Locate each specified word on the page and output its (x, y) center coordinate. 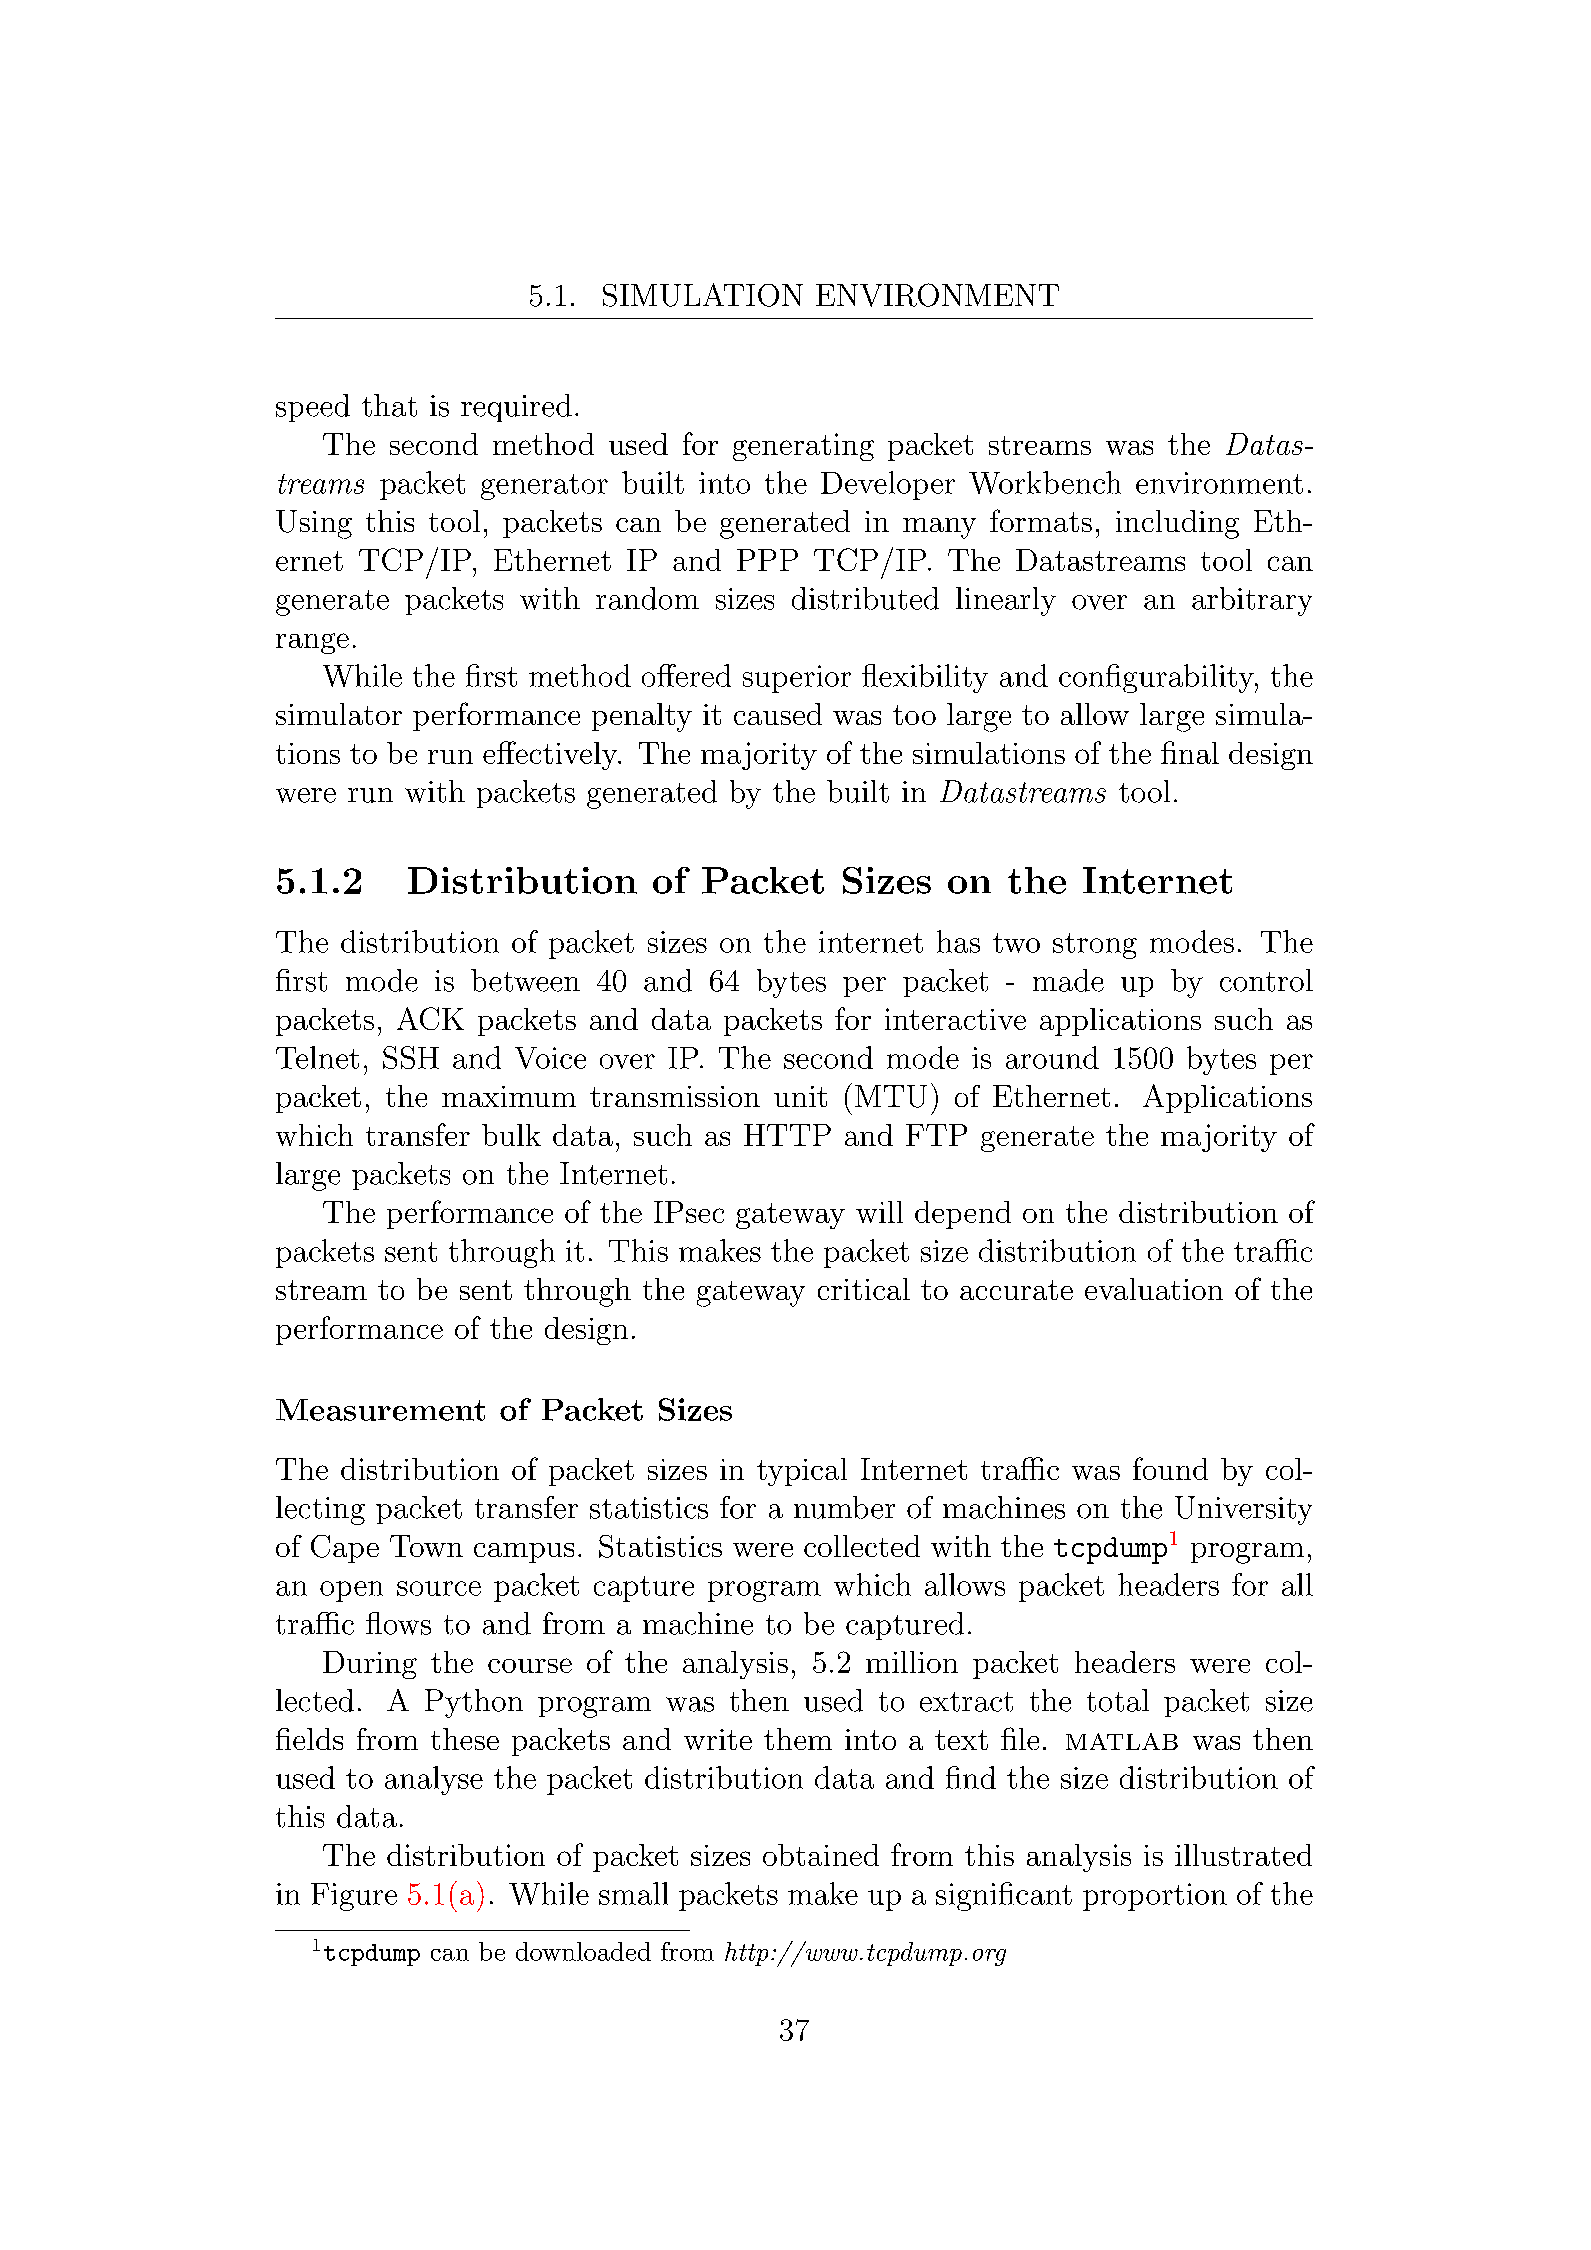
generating (803, 447)
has (958, 941)
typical (802, 1472)
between (525, 980)
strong (1095, 946)
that (389, 405)
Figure (354, 1897)
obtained (821, 1855)
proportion (1155, 1897)
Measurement (380, 1410)
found (1170, 1468)
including (1177, 524)
